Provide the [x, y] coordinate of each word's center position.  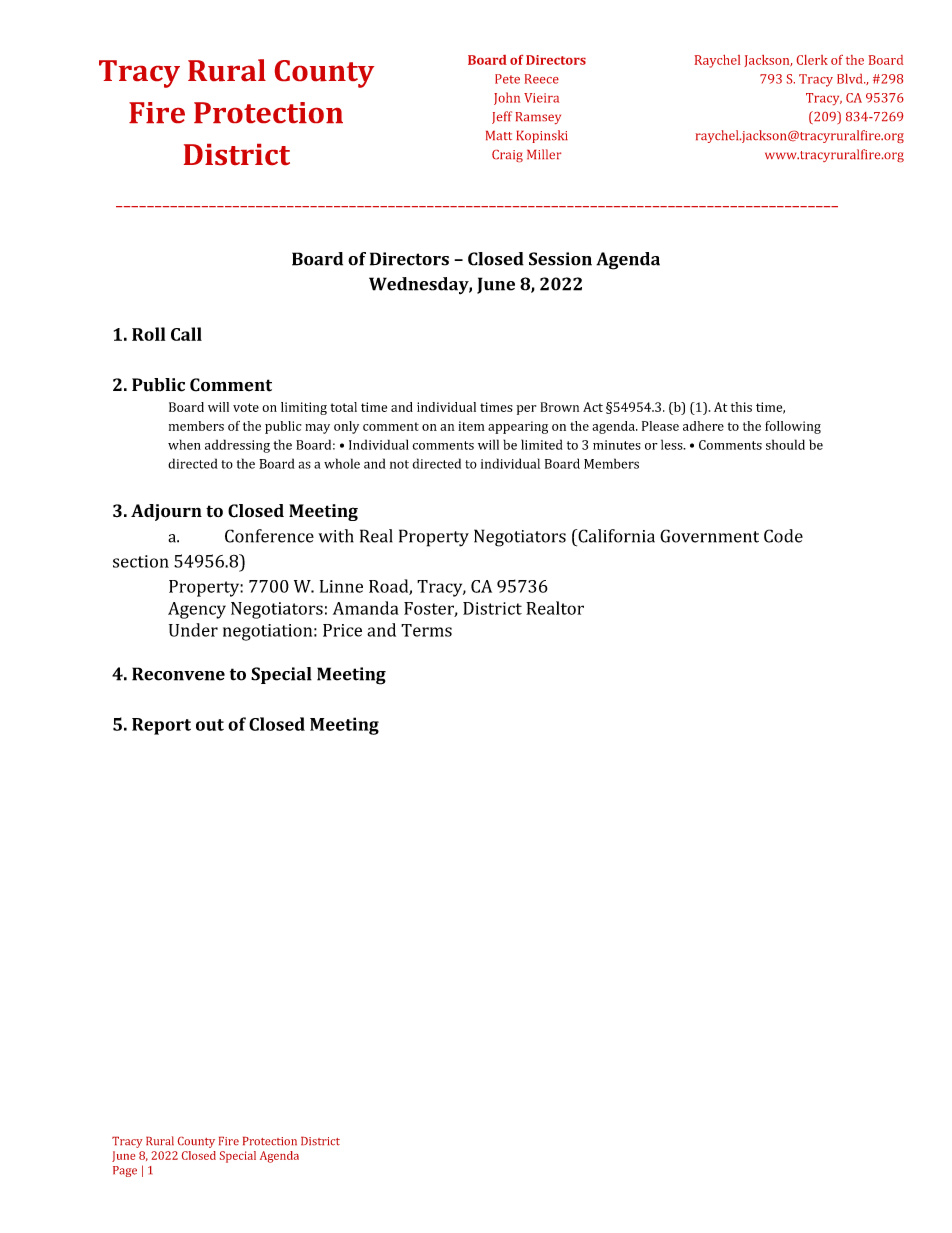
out [210, 725]
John [507, 98]
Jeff [502, 117]
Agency [197, 610]
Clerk [812, 60]
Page [125, 1171]
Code [783, 536]
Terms [426, 630]
